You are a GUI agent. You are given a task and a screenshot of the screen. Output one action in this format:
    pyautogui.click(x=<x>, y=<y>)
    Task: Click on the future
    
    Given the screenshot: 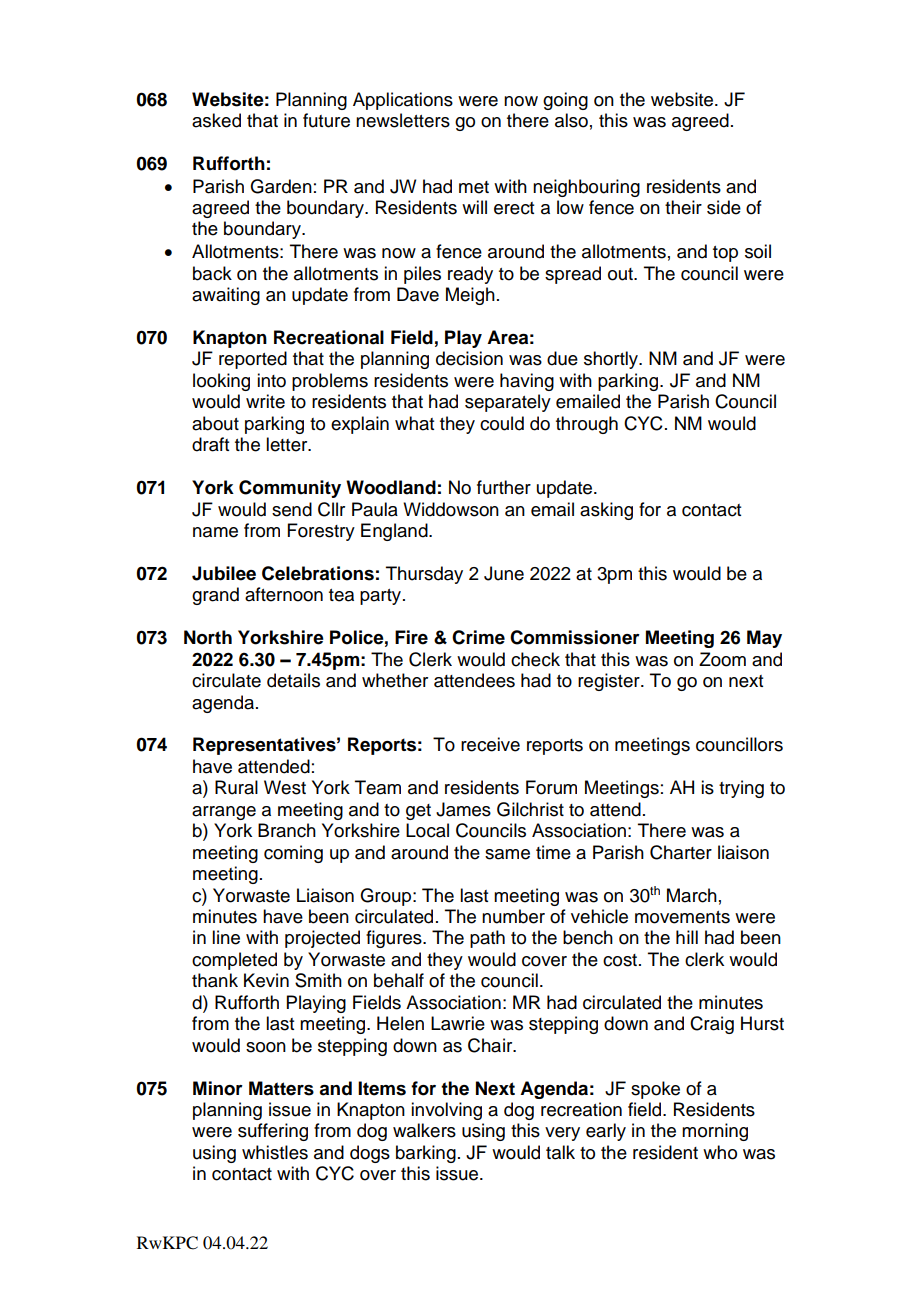 What is the action you would take?
    pyautogui.click(x=326, y=120)
